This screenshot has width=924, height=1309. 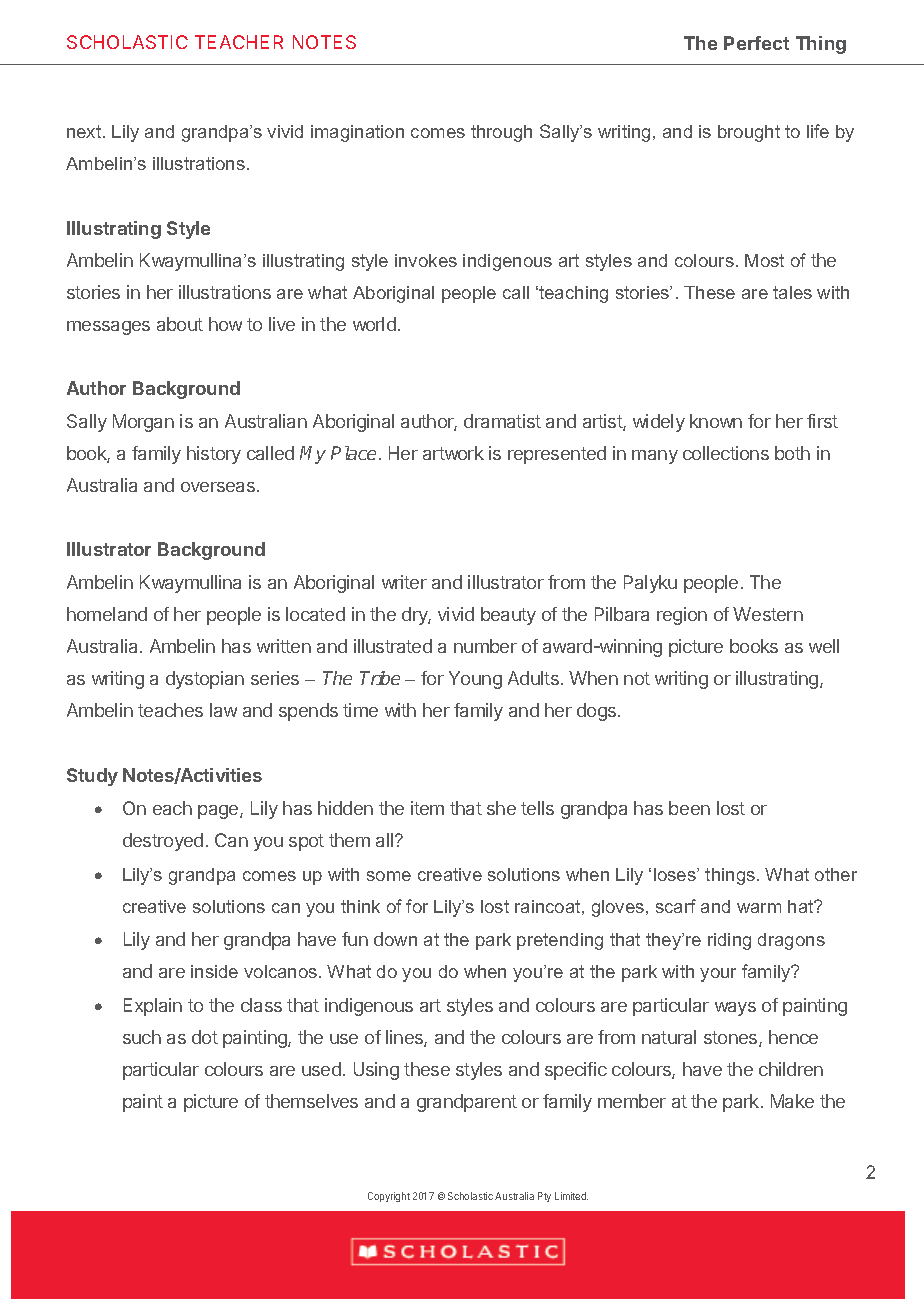 What do you see at coordinates (756, 43) in the screenshot?
I see `Perfect` at bounding box center [756, 43].
